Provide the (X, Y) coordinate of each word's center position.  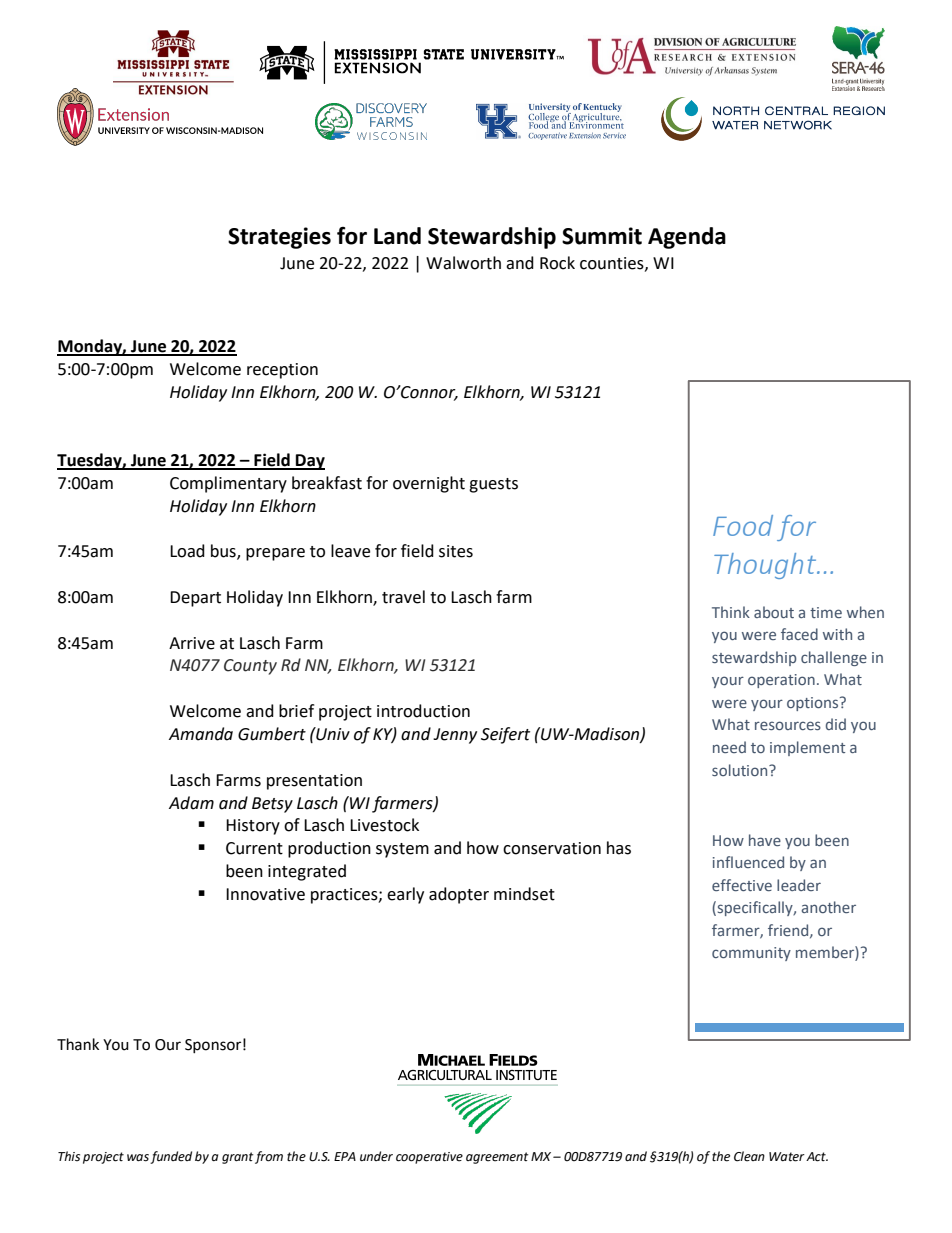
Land (397, 236)
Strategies (279, 238)
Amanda (201, 734)
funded (171, 1157)
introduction (423, 711)
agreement (497, 1158)
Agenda (687, 238)
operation (781, 681)
